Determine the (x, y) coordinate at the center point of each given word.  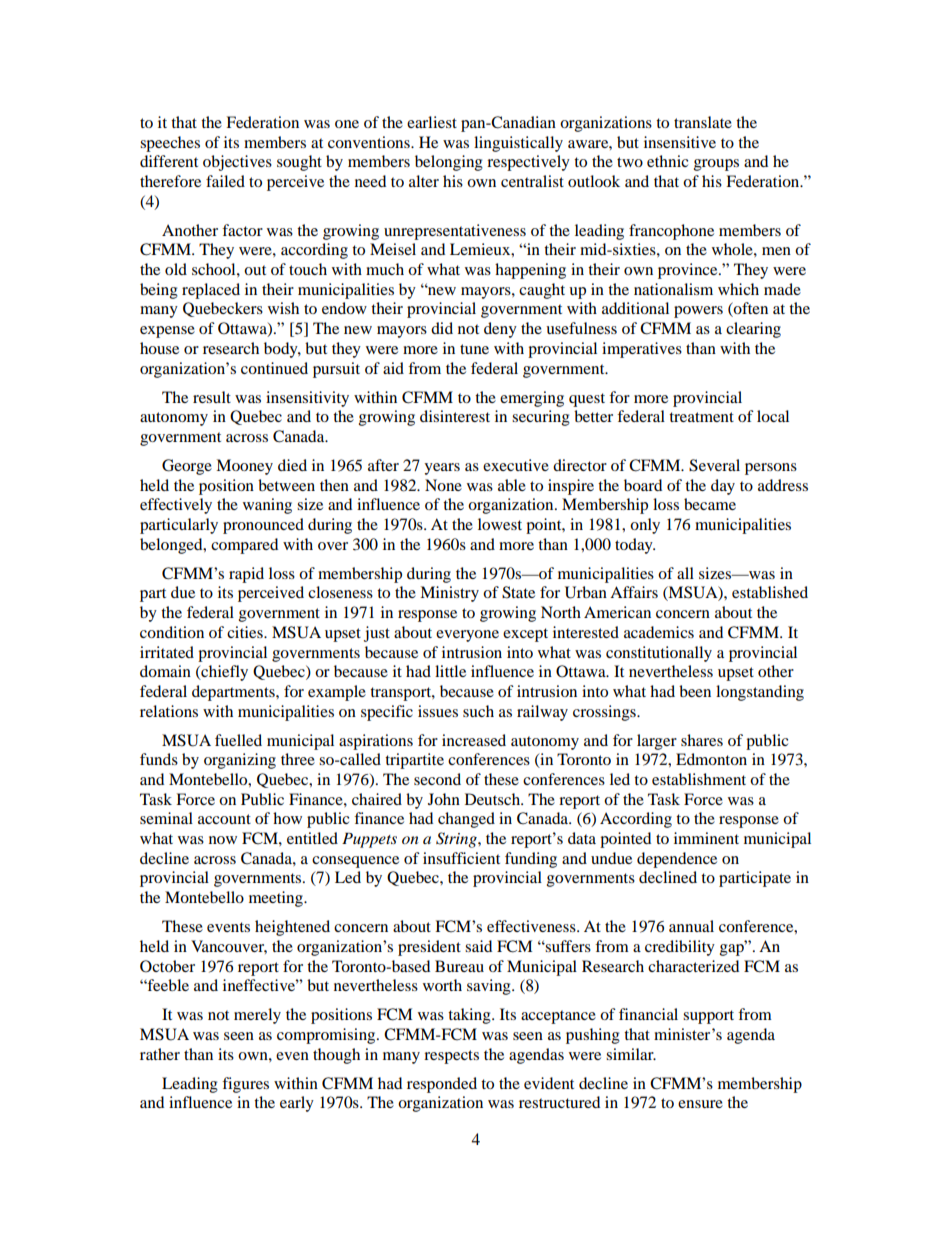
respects (451, 1057)
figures (245, 1085)
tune (474, 349)
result (212, 397)
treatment (701, 417)
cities (246, 632)
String (457, 840)
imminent (706, 838)
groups (716, 165)
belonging (449, 163)
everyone (467, 636)
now (223, 840)
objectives (237, 163)
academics (659, 632)
